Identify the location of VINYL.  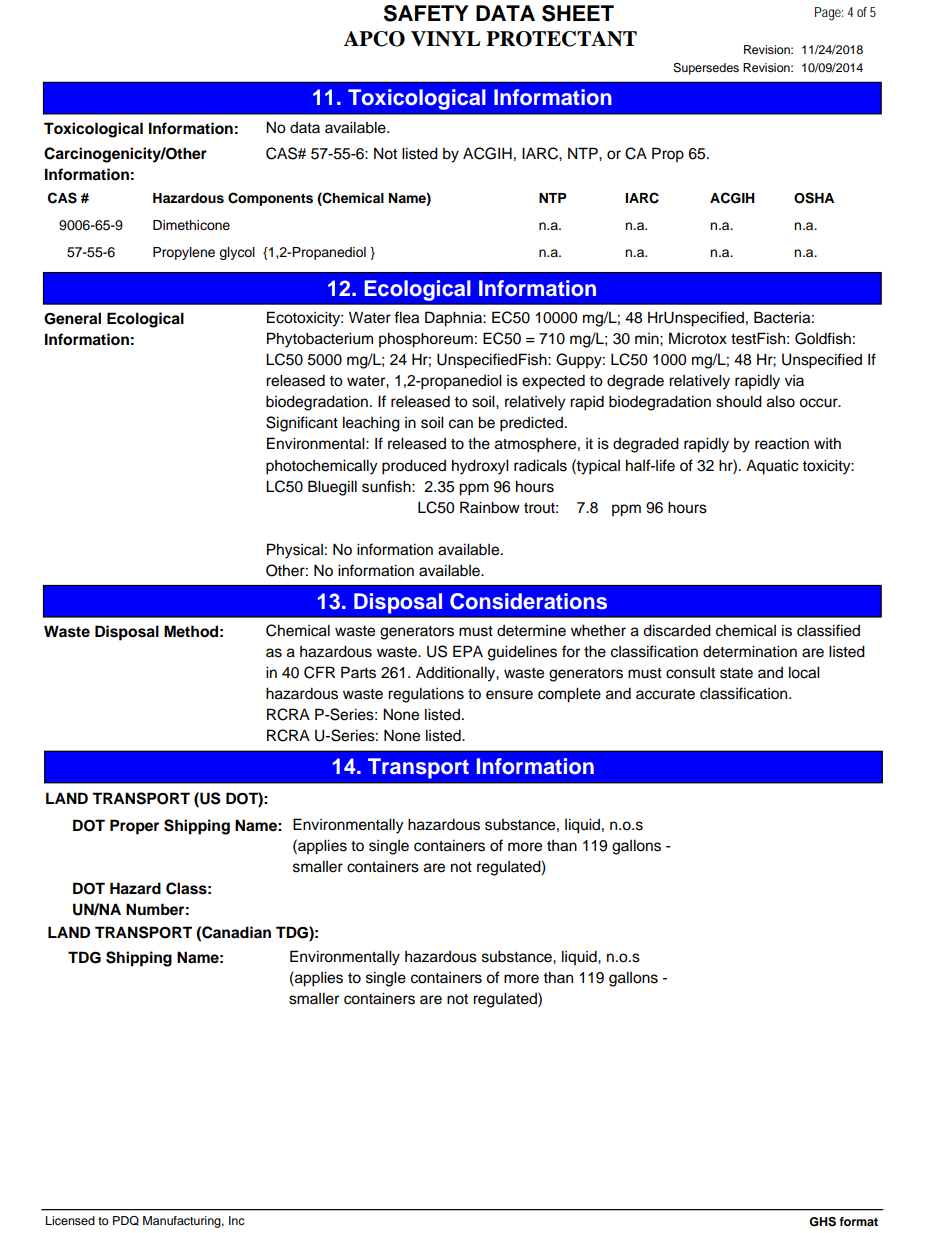
(446, 39).
